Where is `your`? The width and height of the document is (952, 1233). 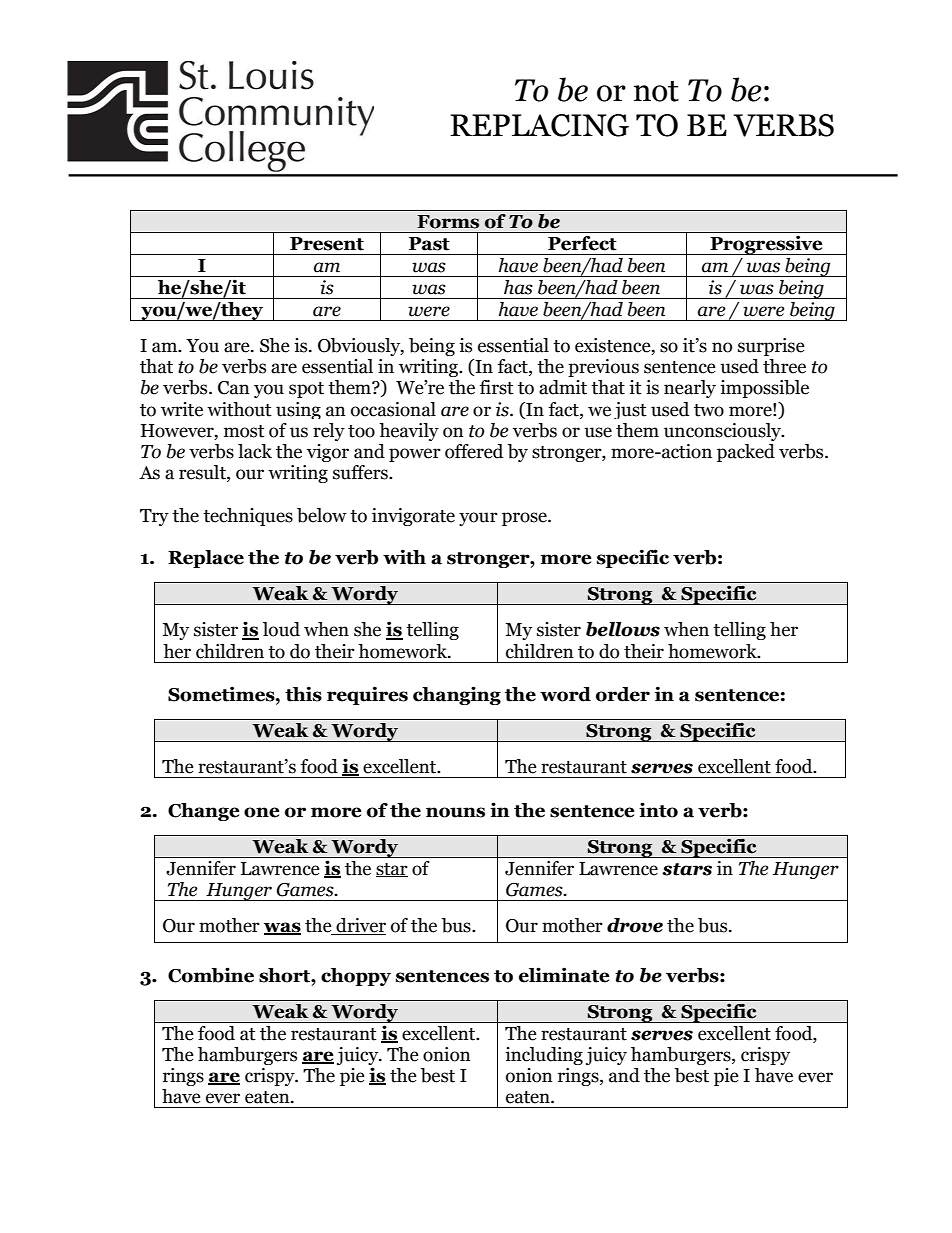 your is located at coordinates (478, 519).
